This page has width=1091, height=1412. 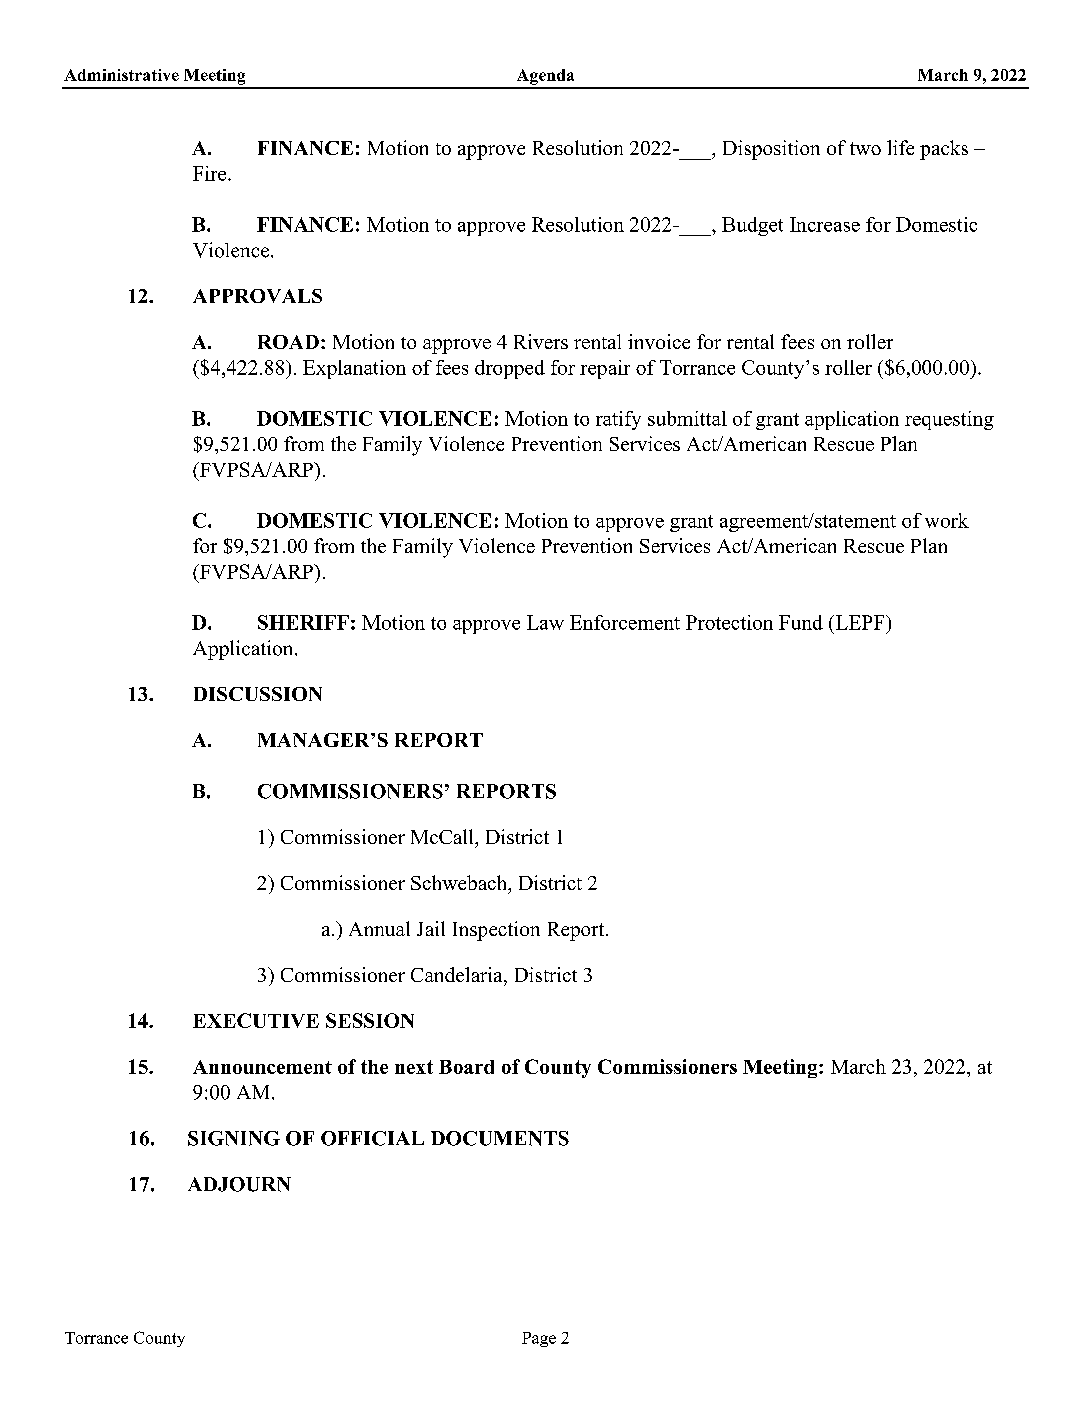 What do you see at coordinates (801, 622) in the page?
I see `Fund` at bounding box center [801, 622].
